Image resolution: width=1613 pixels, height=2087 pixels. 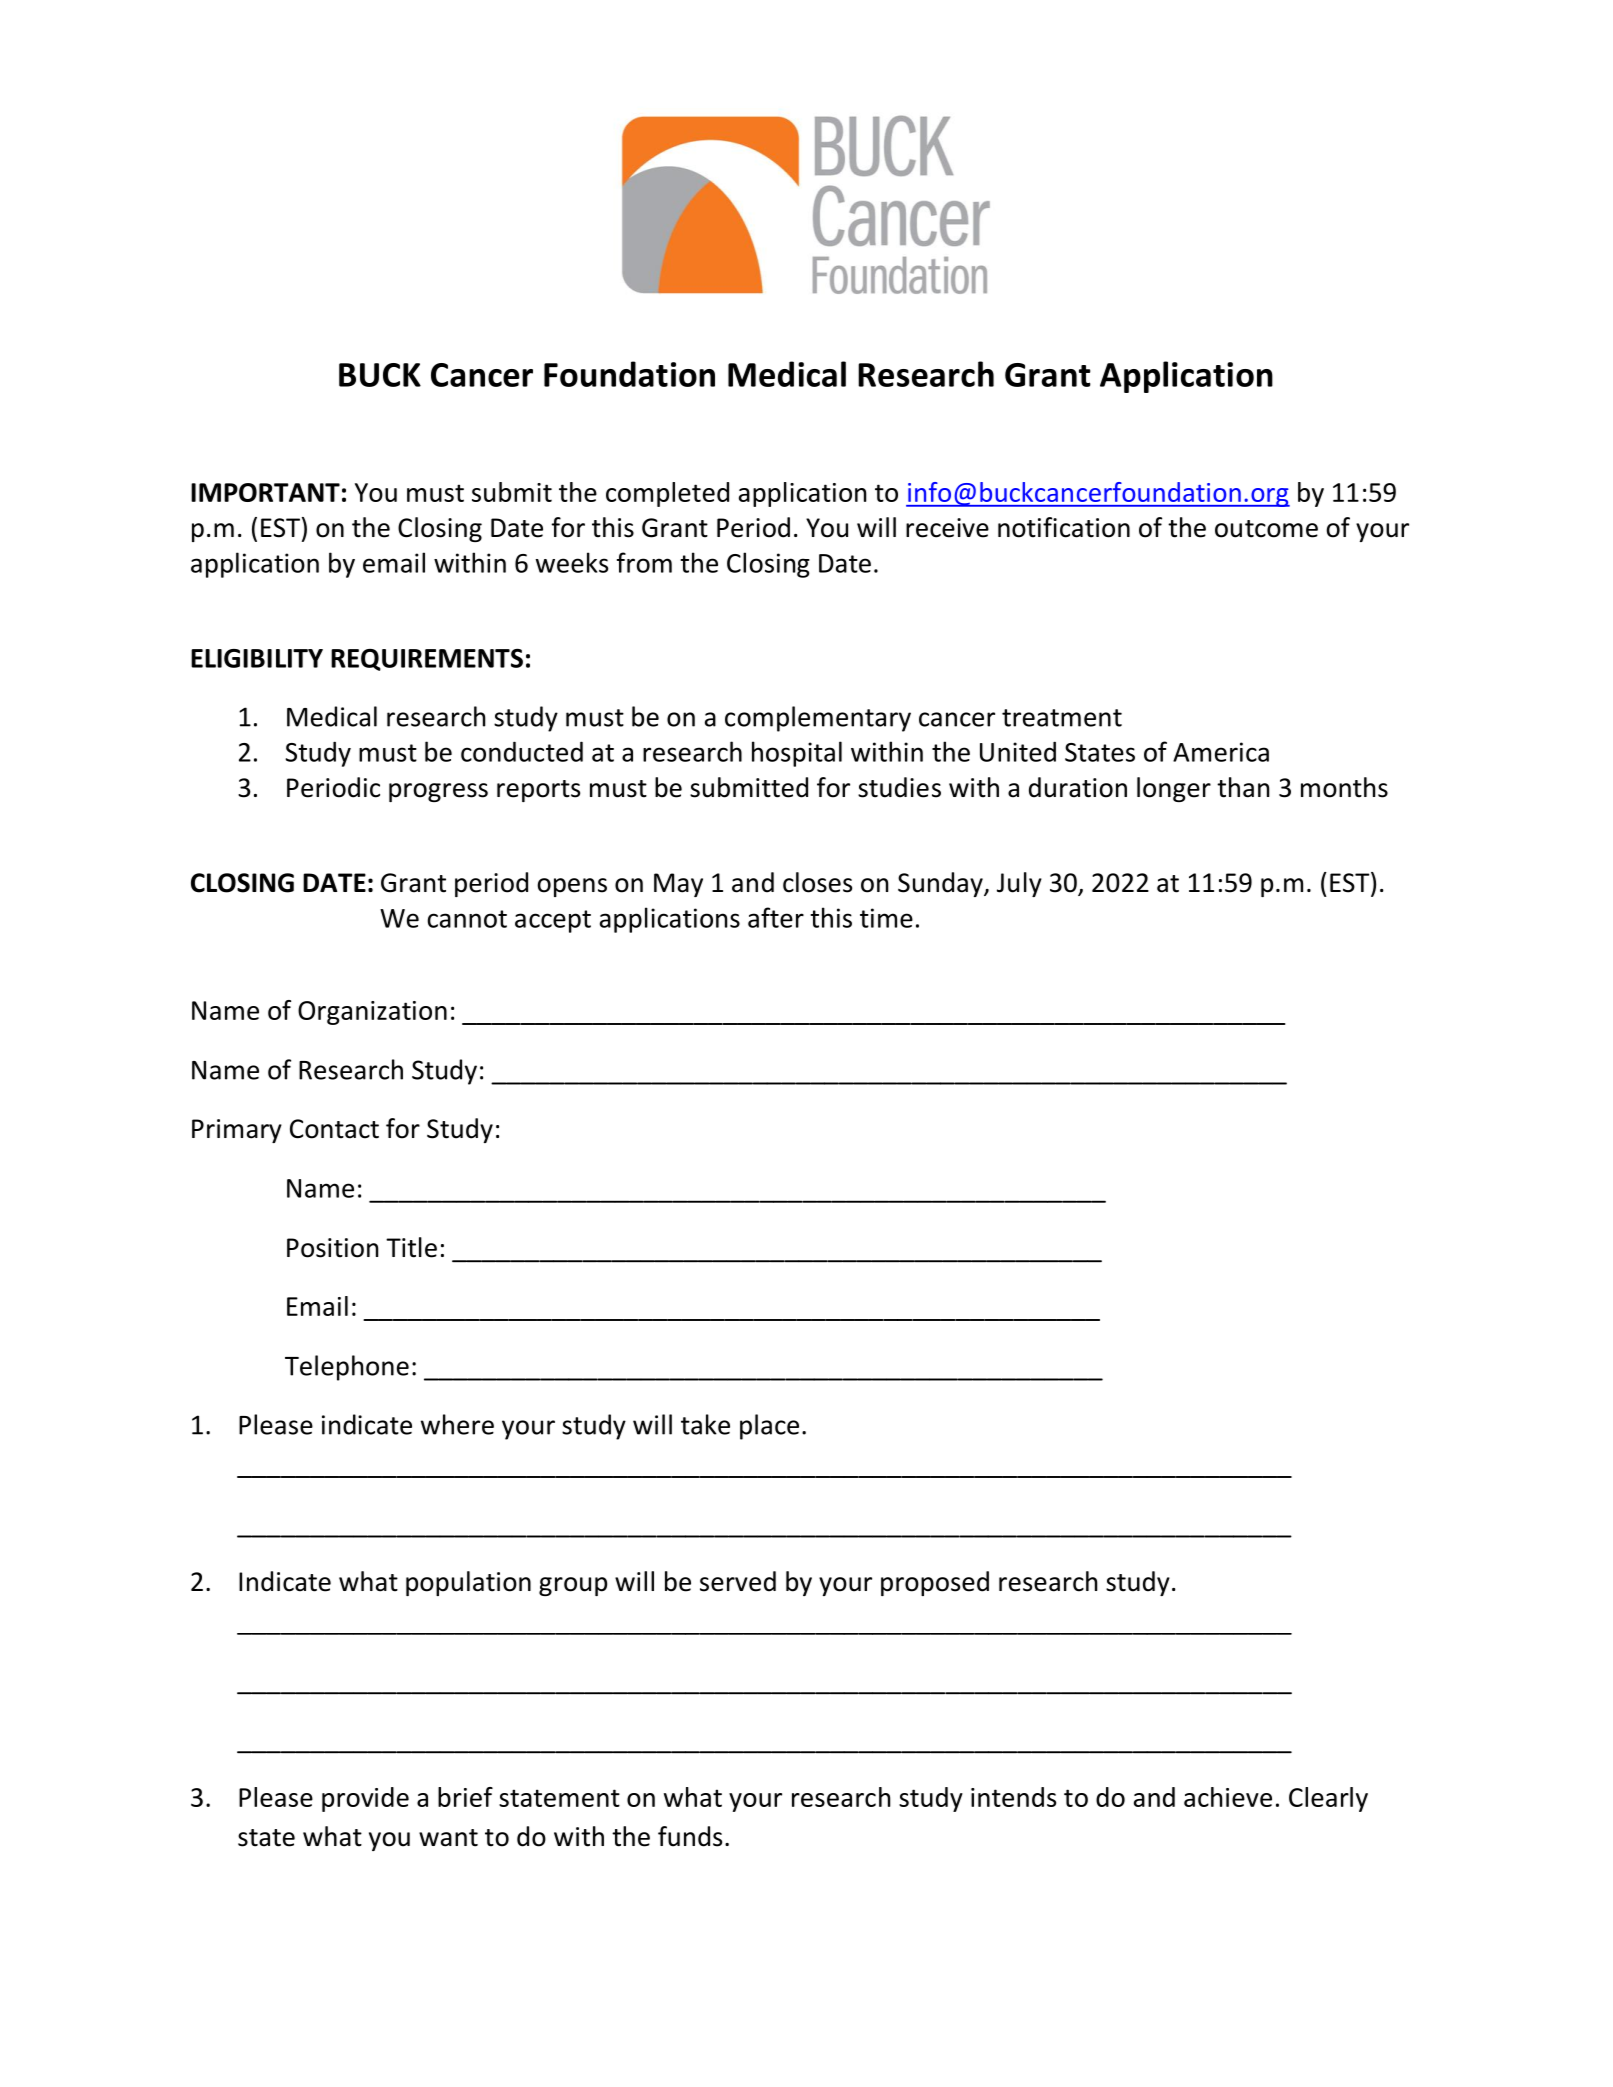 I want to click on completed, so click(x=667, y=494).
